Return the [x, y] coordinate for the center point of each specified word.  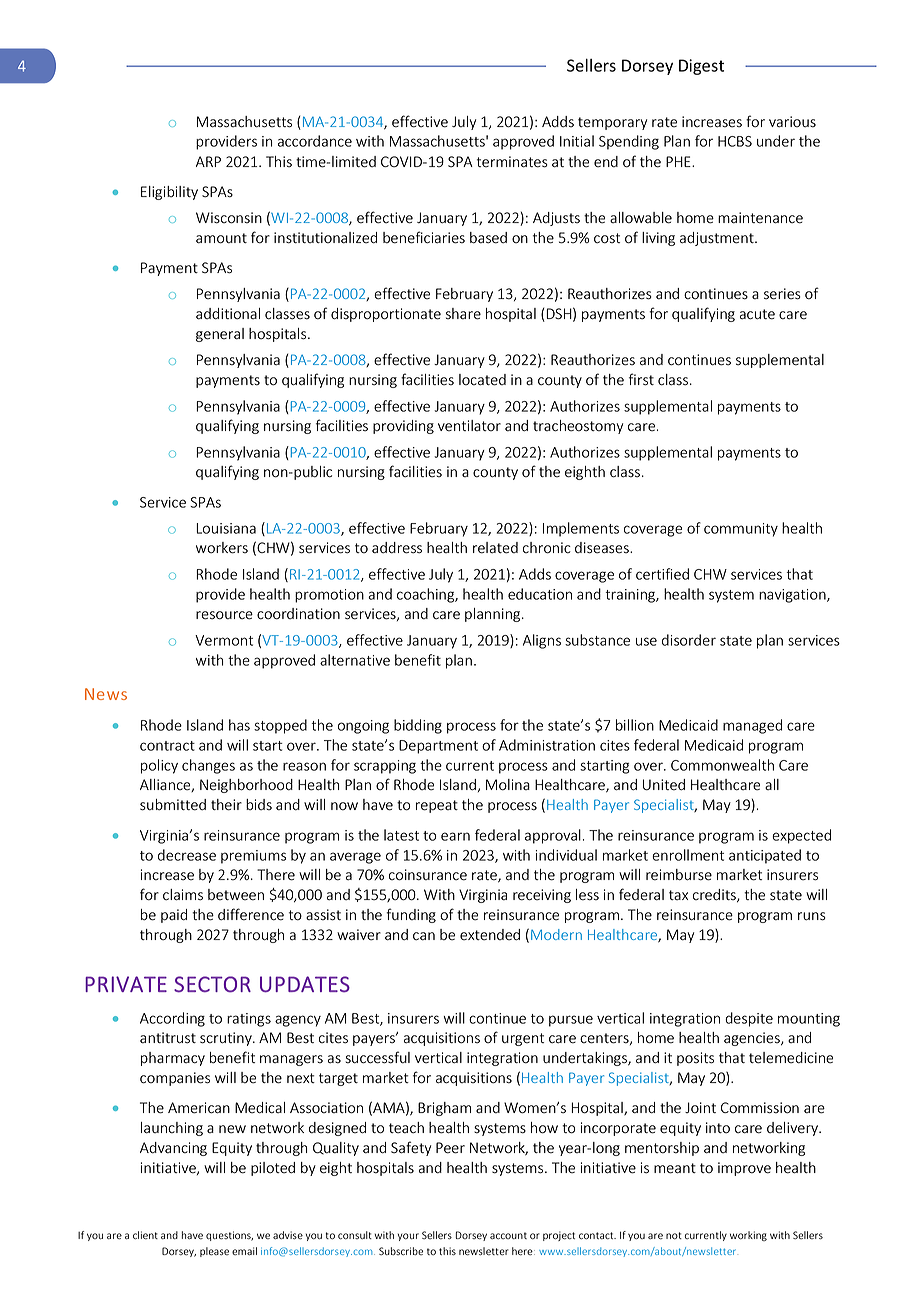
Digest [701, 67]
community [741, 530]
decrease [187, 855]
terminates [512, 162]
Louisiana [226, 528]
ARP [208, 161]
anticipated [765, 856]
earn [455, 836]
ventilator [469, 426]
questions [229, 1236]
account [508, 1235]
